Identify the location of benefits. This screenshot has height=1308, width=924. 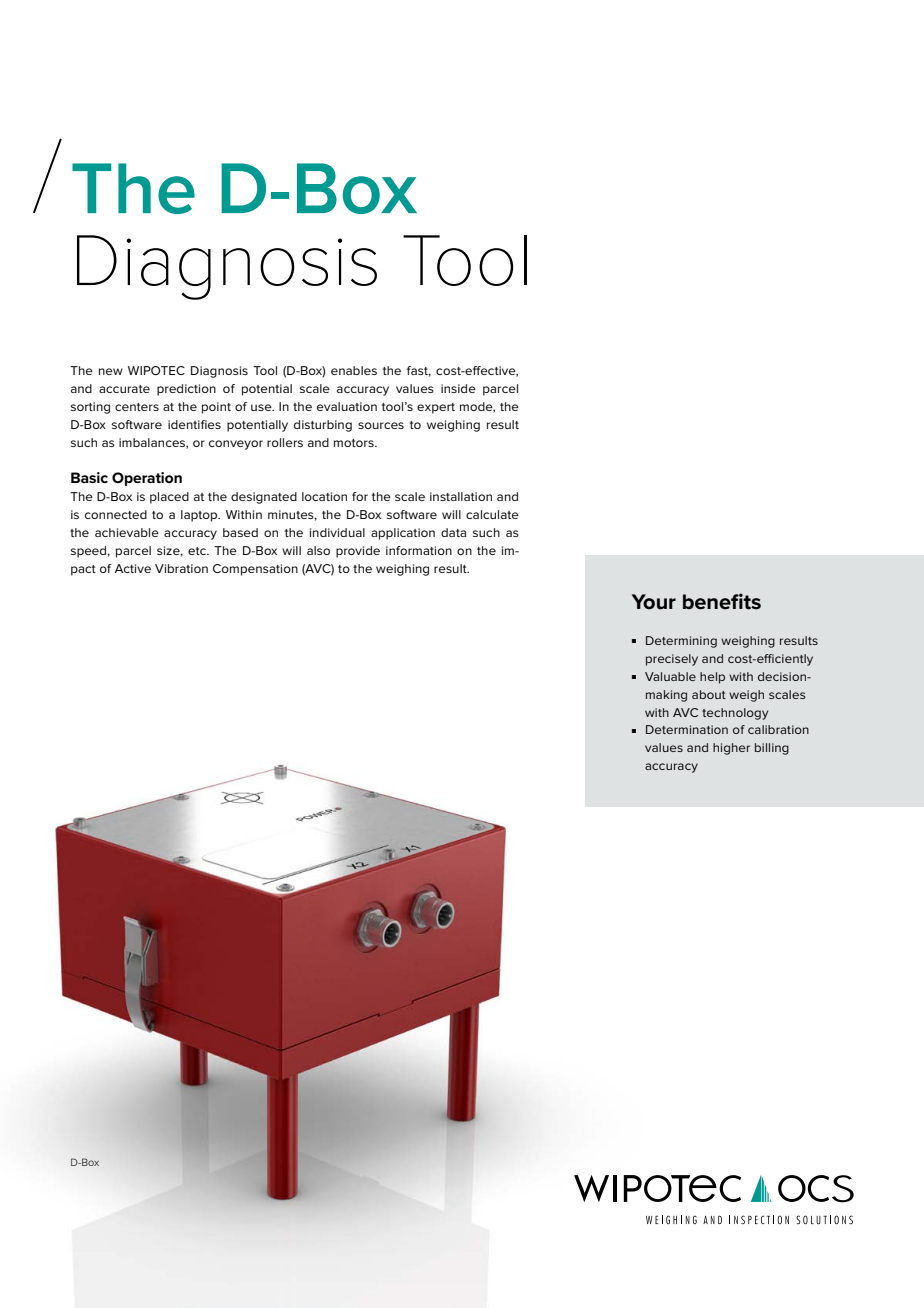
(722, 601).
